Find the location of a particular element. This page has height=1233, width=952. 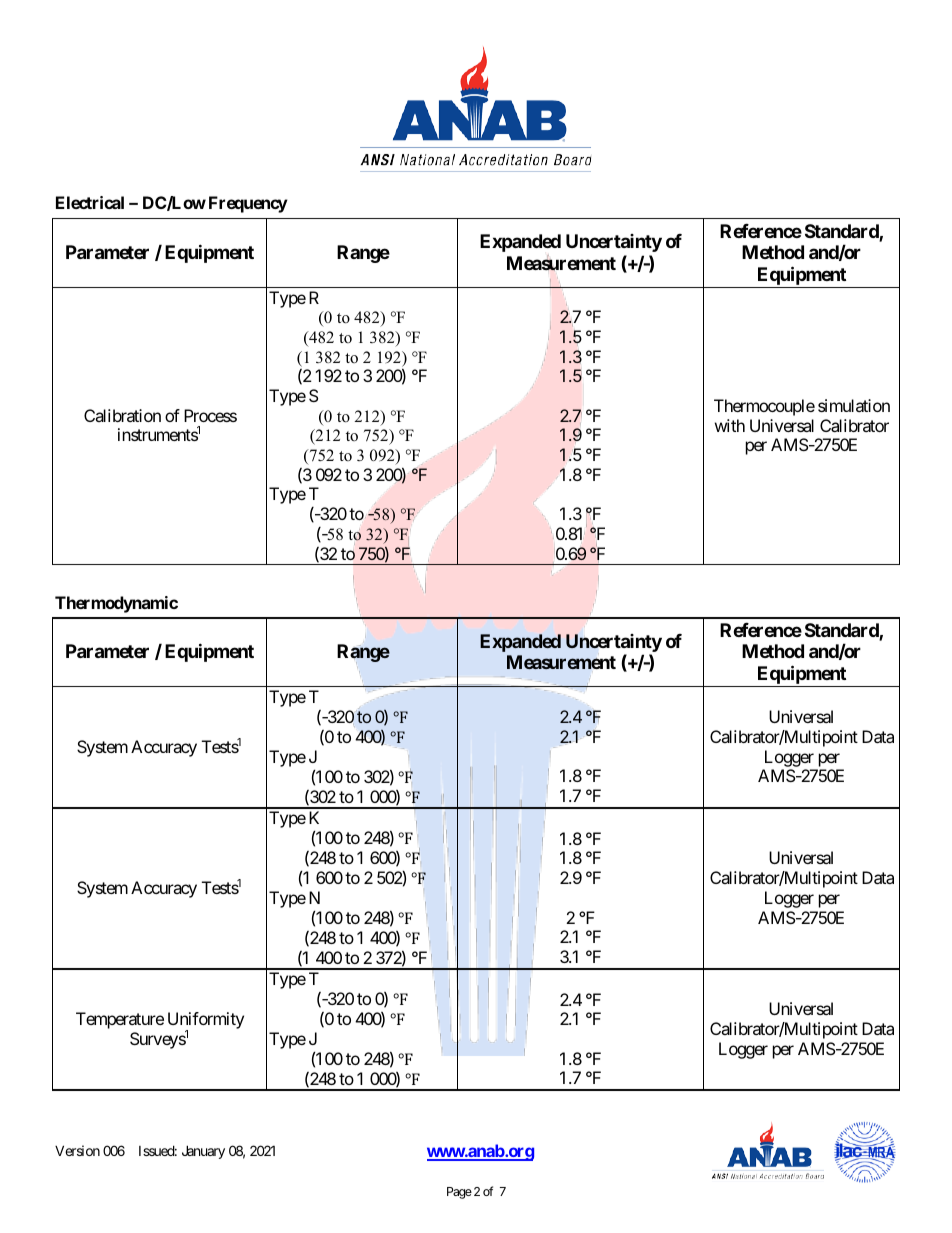

Temperature is located at coordinates (120, 1020).
